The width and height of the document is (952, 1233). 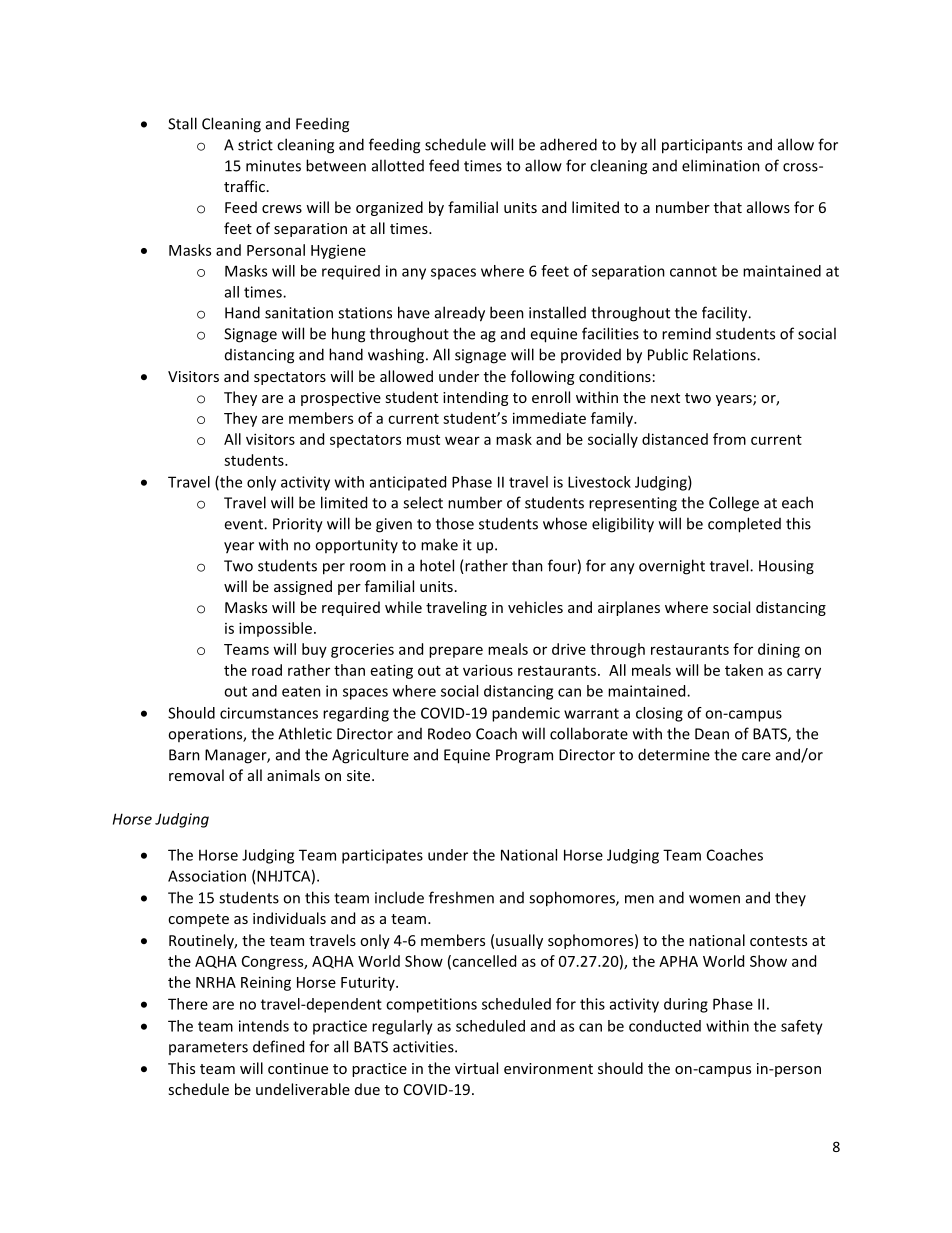 I want to click on impossible, so click(x=275, y=629).
